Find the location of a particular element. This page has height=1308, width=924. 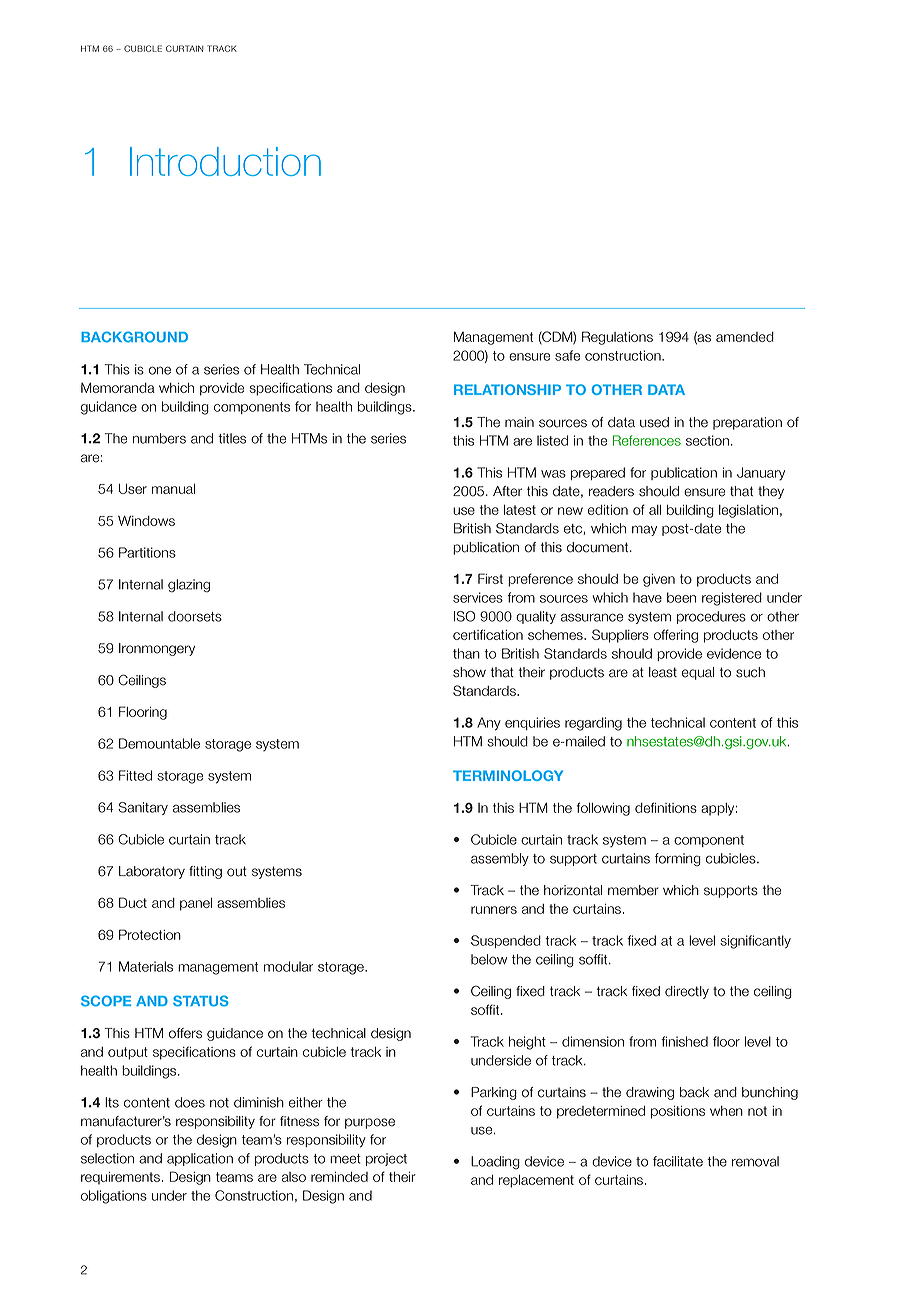

numbers is located at coordinates (159, 438).
